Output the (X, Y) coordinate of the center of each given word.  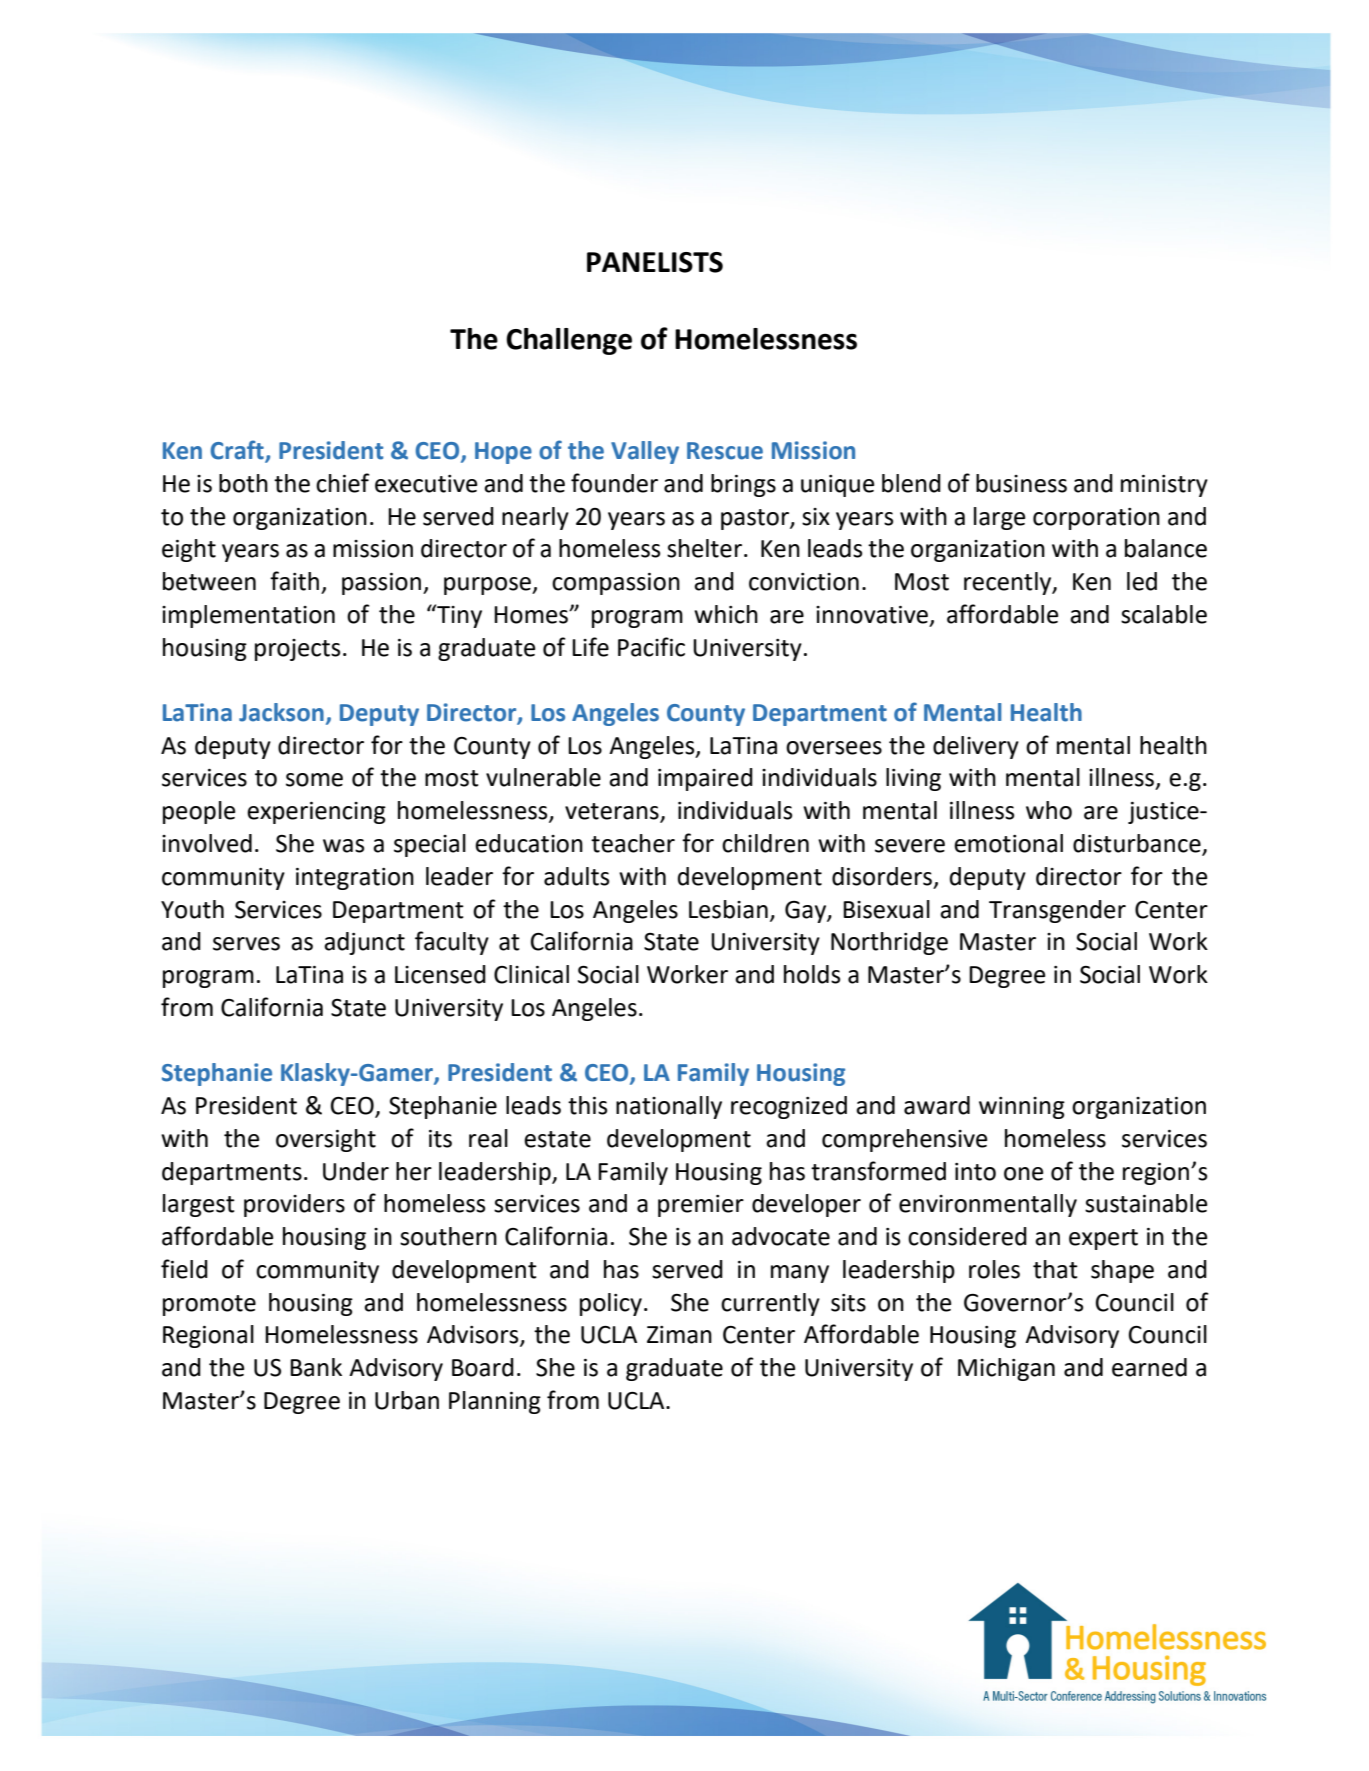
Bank (316, 1367)
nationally (669, 1107)
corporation (1096, 519)
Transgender (1057, 911)
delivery (976, 747)
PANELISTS (655, 262)
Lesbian (728, 909)
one (1023, 1174)
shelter (704, 548)
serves (246, 944)
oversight (326, 1140)
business (1021, 483)
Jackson (281, 712)
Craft (238, 451)
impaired (705, 779)
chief (343, 483)
